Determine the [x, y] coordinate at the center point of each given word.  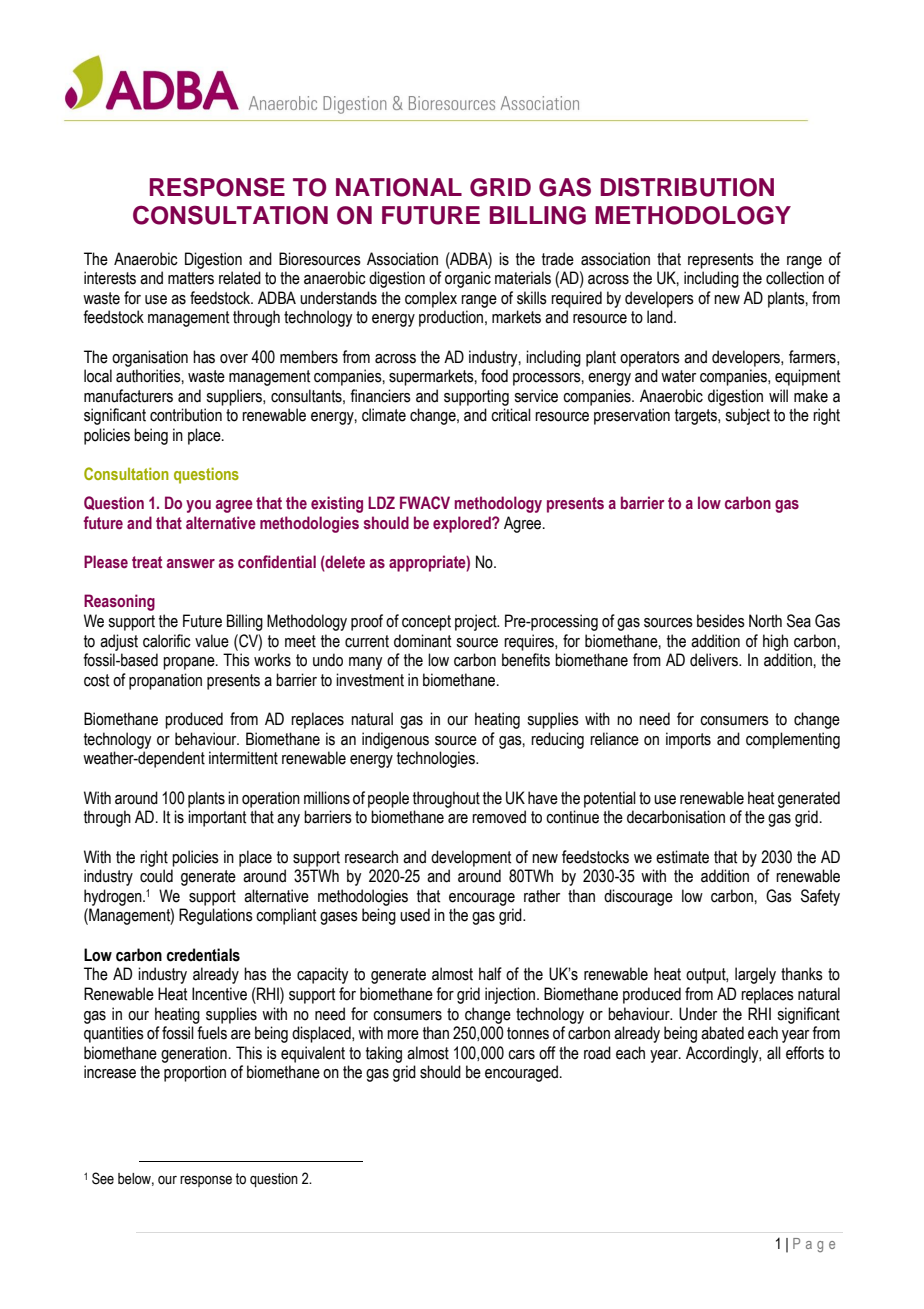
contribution [186, 415]
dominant [422, 641]
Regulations [216, 916]
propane [190, 663]
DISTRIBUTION [687, 187]
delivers [715, 660]
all [774, 1053]
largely [755, 975]
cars [521, 1055]
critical [511, 415]
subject [747, 416]
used [415, 915]
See [103, 1178]
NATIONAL [399, 187]
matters [191, 278]
